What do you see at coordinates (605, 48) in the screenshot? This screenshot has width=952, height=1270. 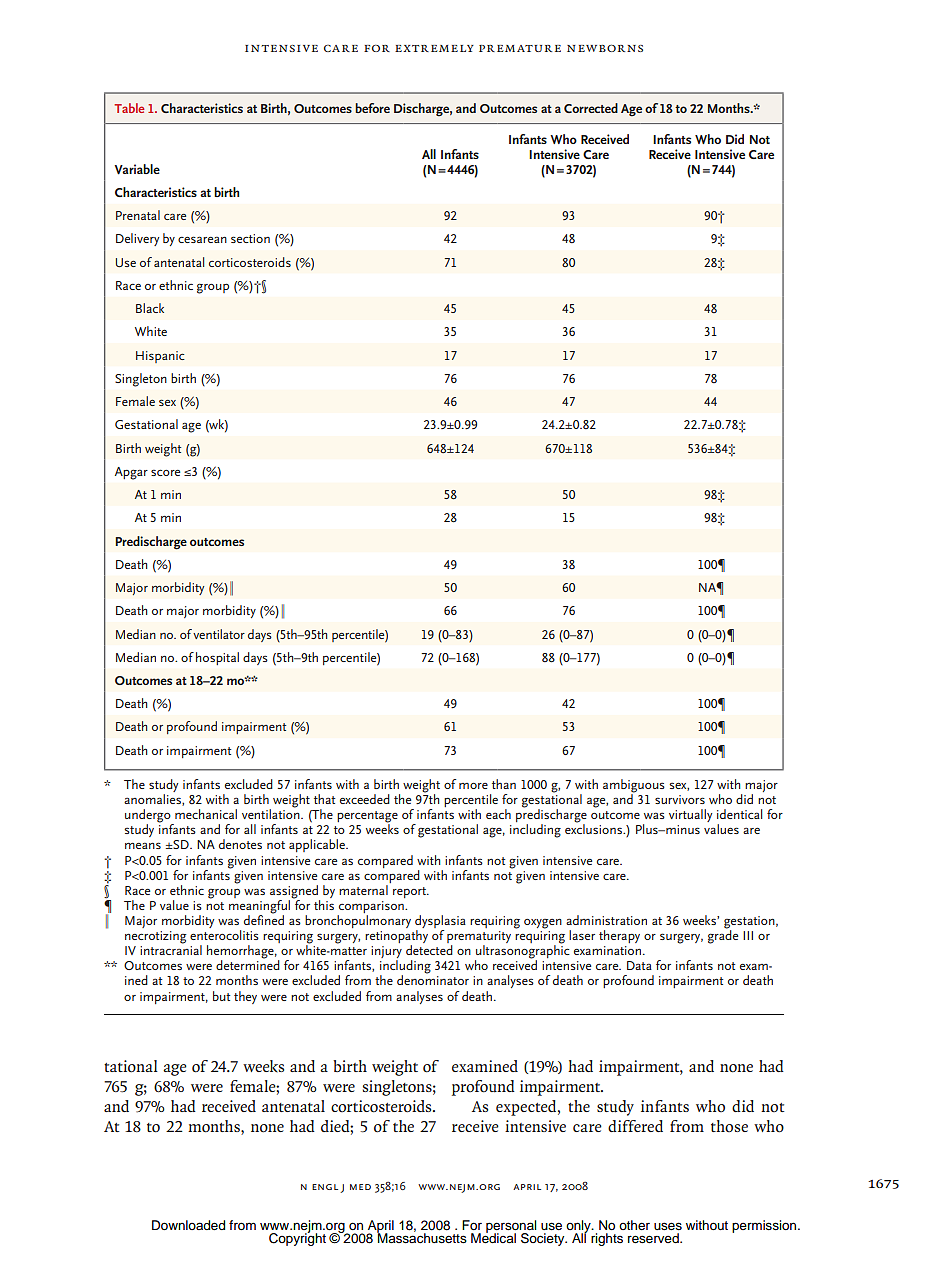 I see `Newborns` at bounding box center [605, 48].
